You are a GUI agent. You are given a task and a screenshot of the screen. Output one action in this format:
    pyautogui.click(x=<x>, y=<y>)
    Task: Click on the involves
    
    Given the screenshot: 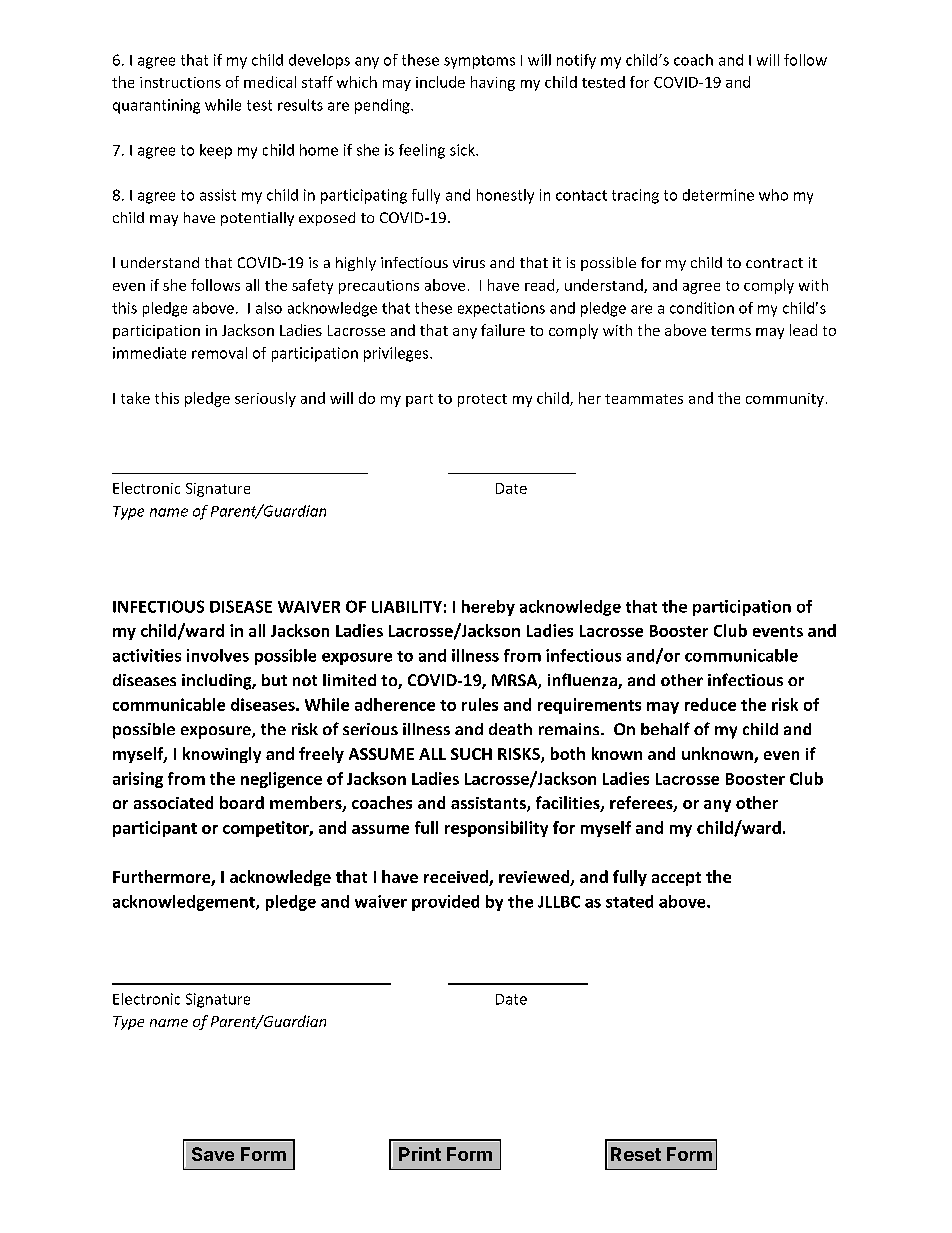 What is the action you would take?
    pyautogui.click(x=218, y=655)
